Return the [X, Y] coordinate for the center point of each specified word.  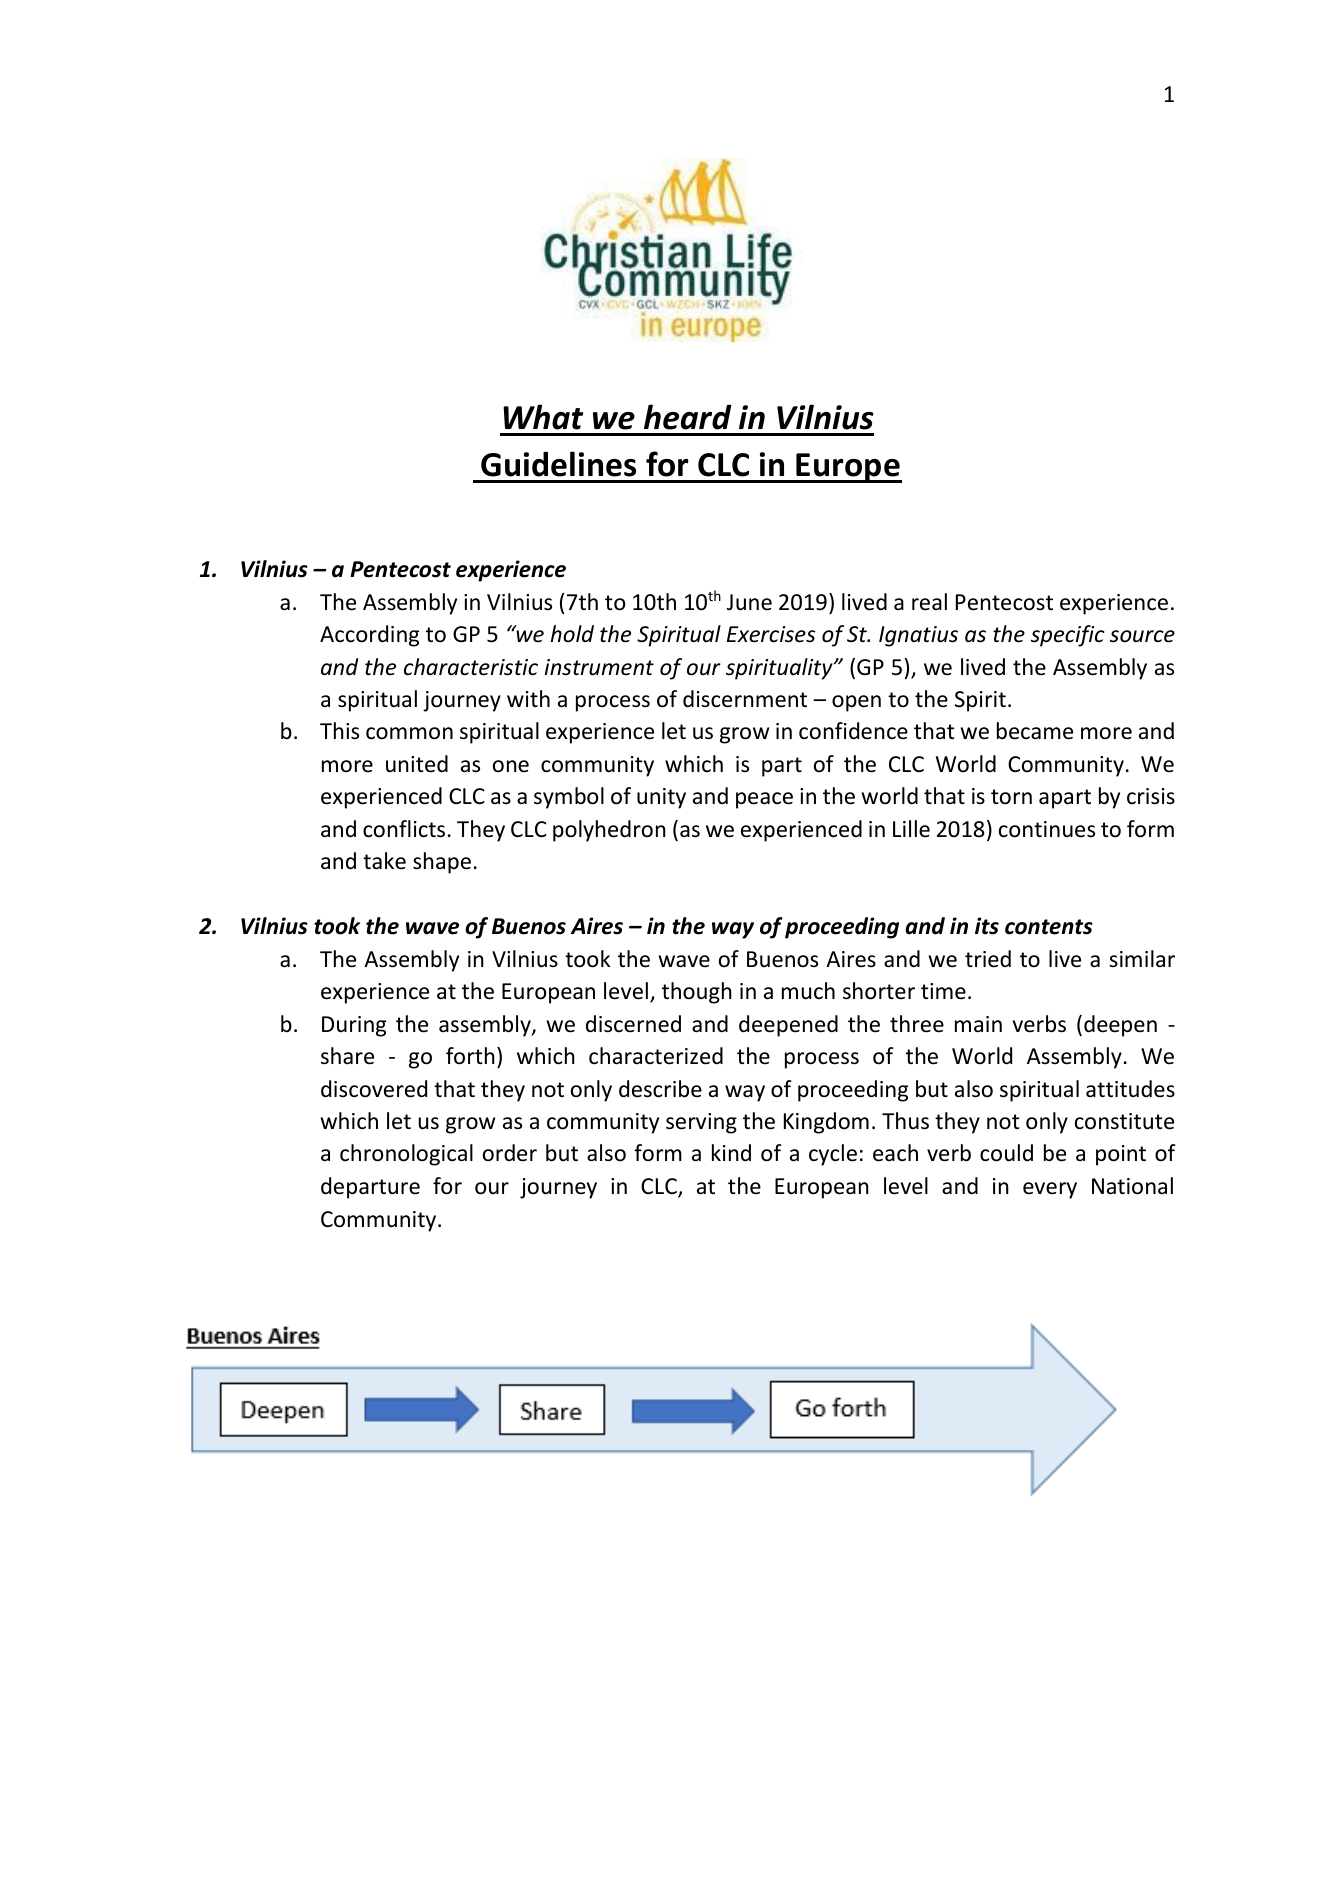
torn [1011, 797]
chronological [406, 1155]
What [543, 417]
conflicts [404, 829]
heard [688, 417]
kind [731, 1153]
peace [764, 800]
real [929, 602]
